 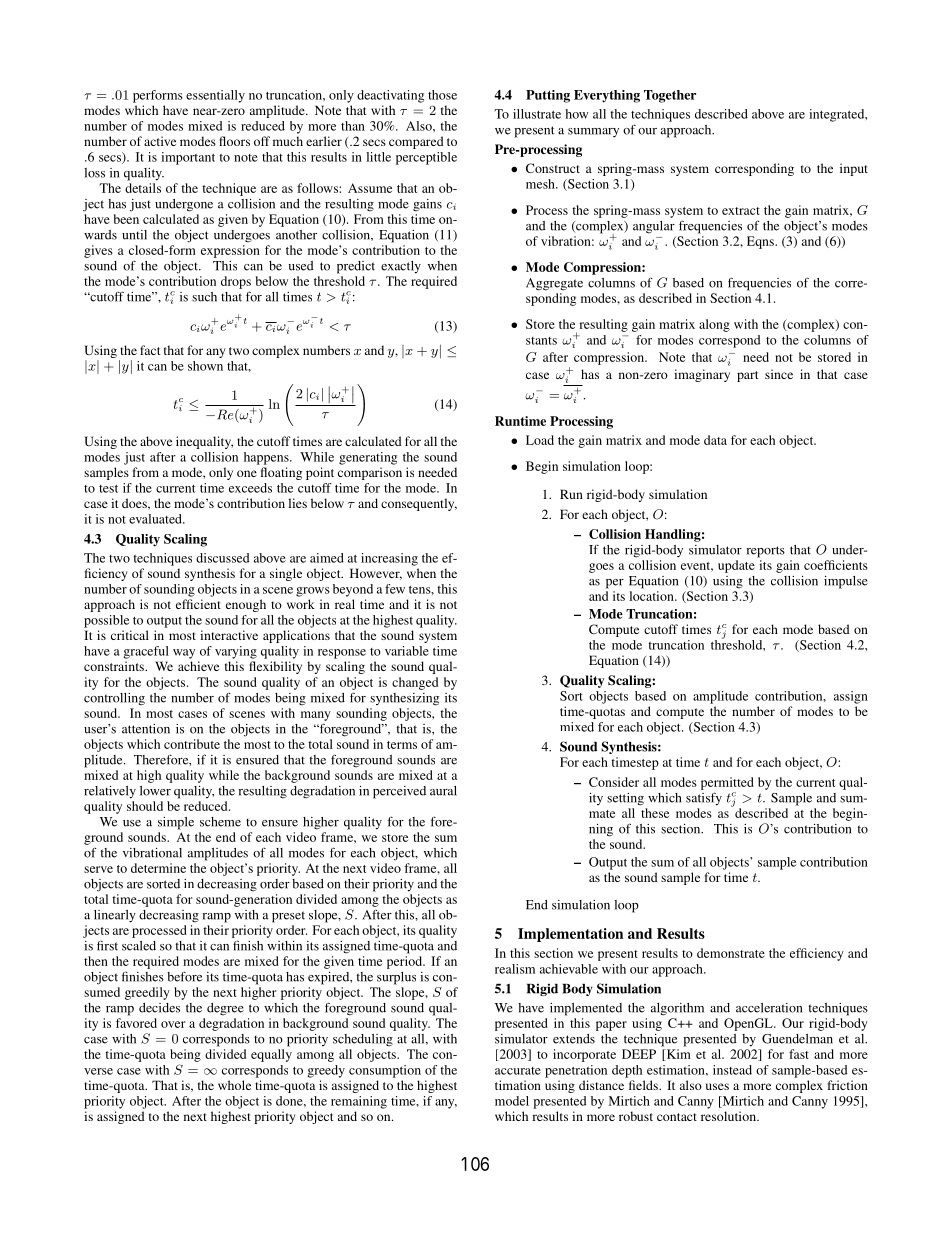 What do you see at coordinates (736, 566) in the screenshot?
I see `update` at bounding box center [736, 566].
